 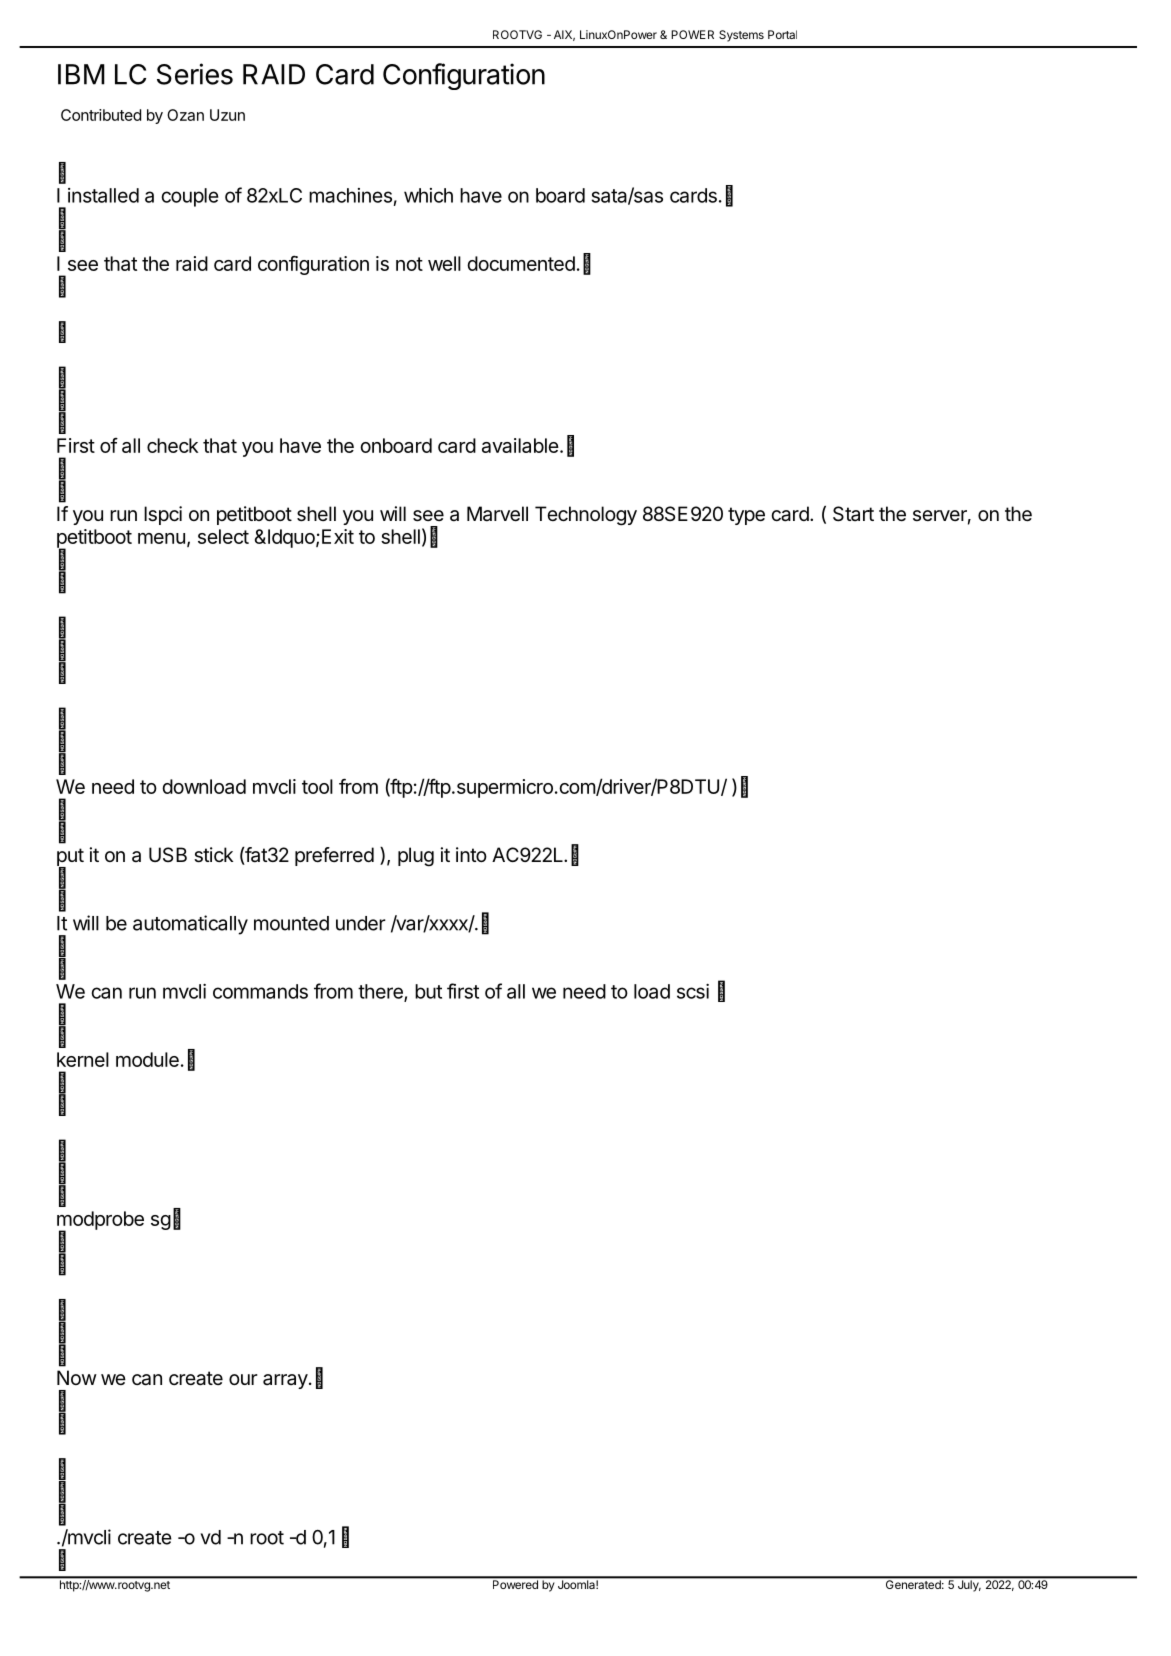 I want to click on USB, so click(x=168, y=854).
